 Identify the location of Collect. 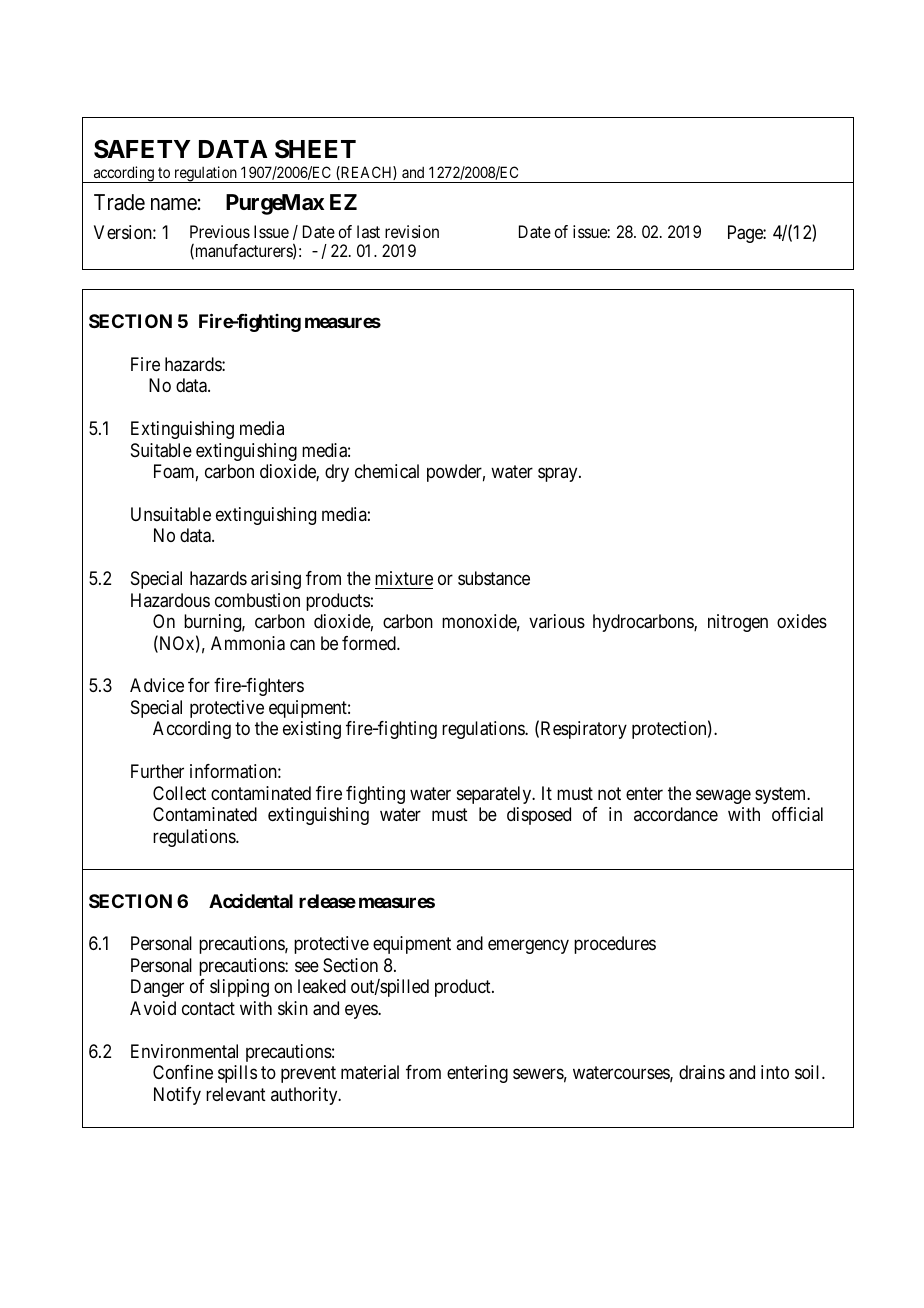
(179, 793).
